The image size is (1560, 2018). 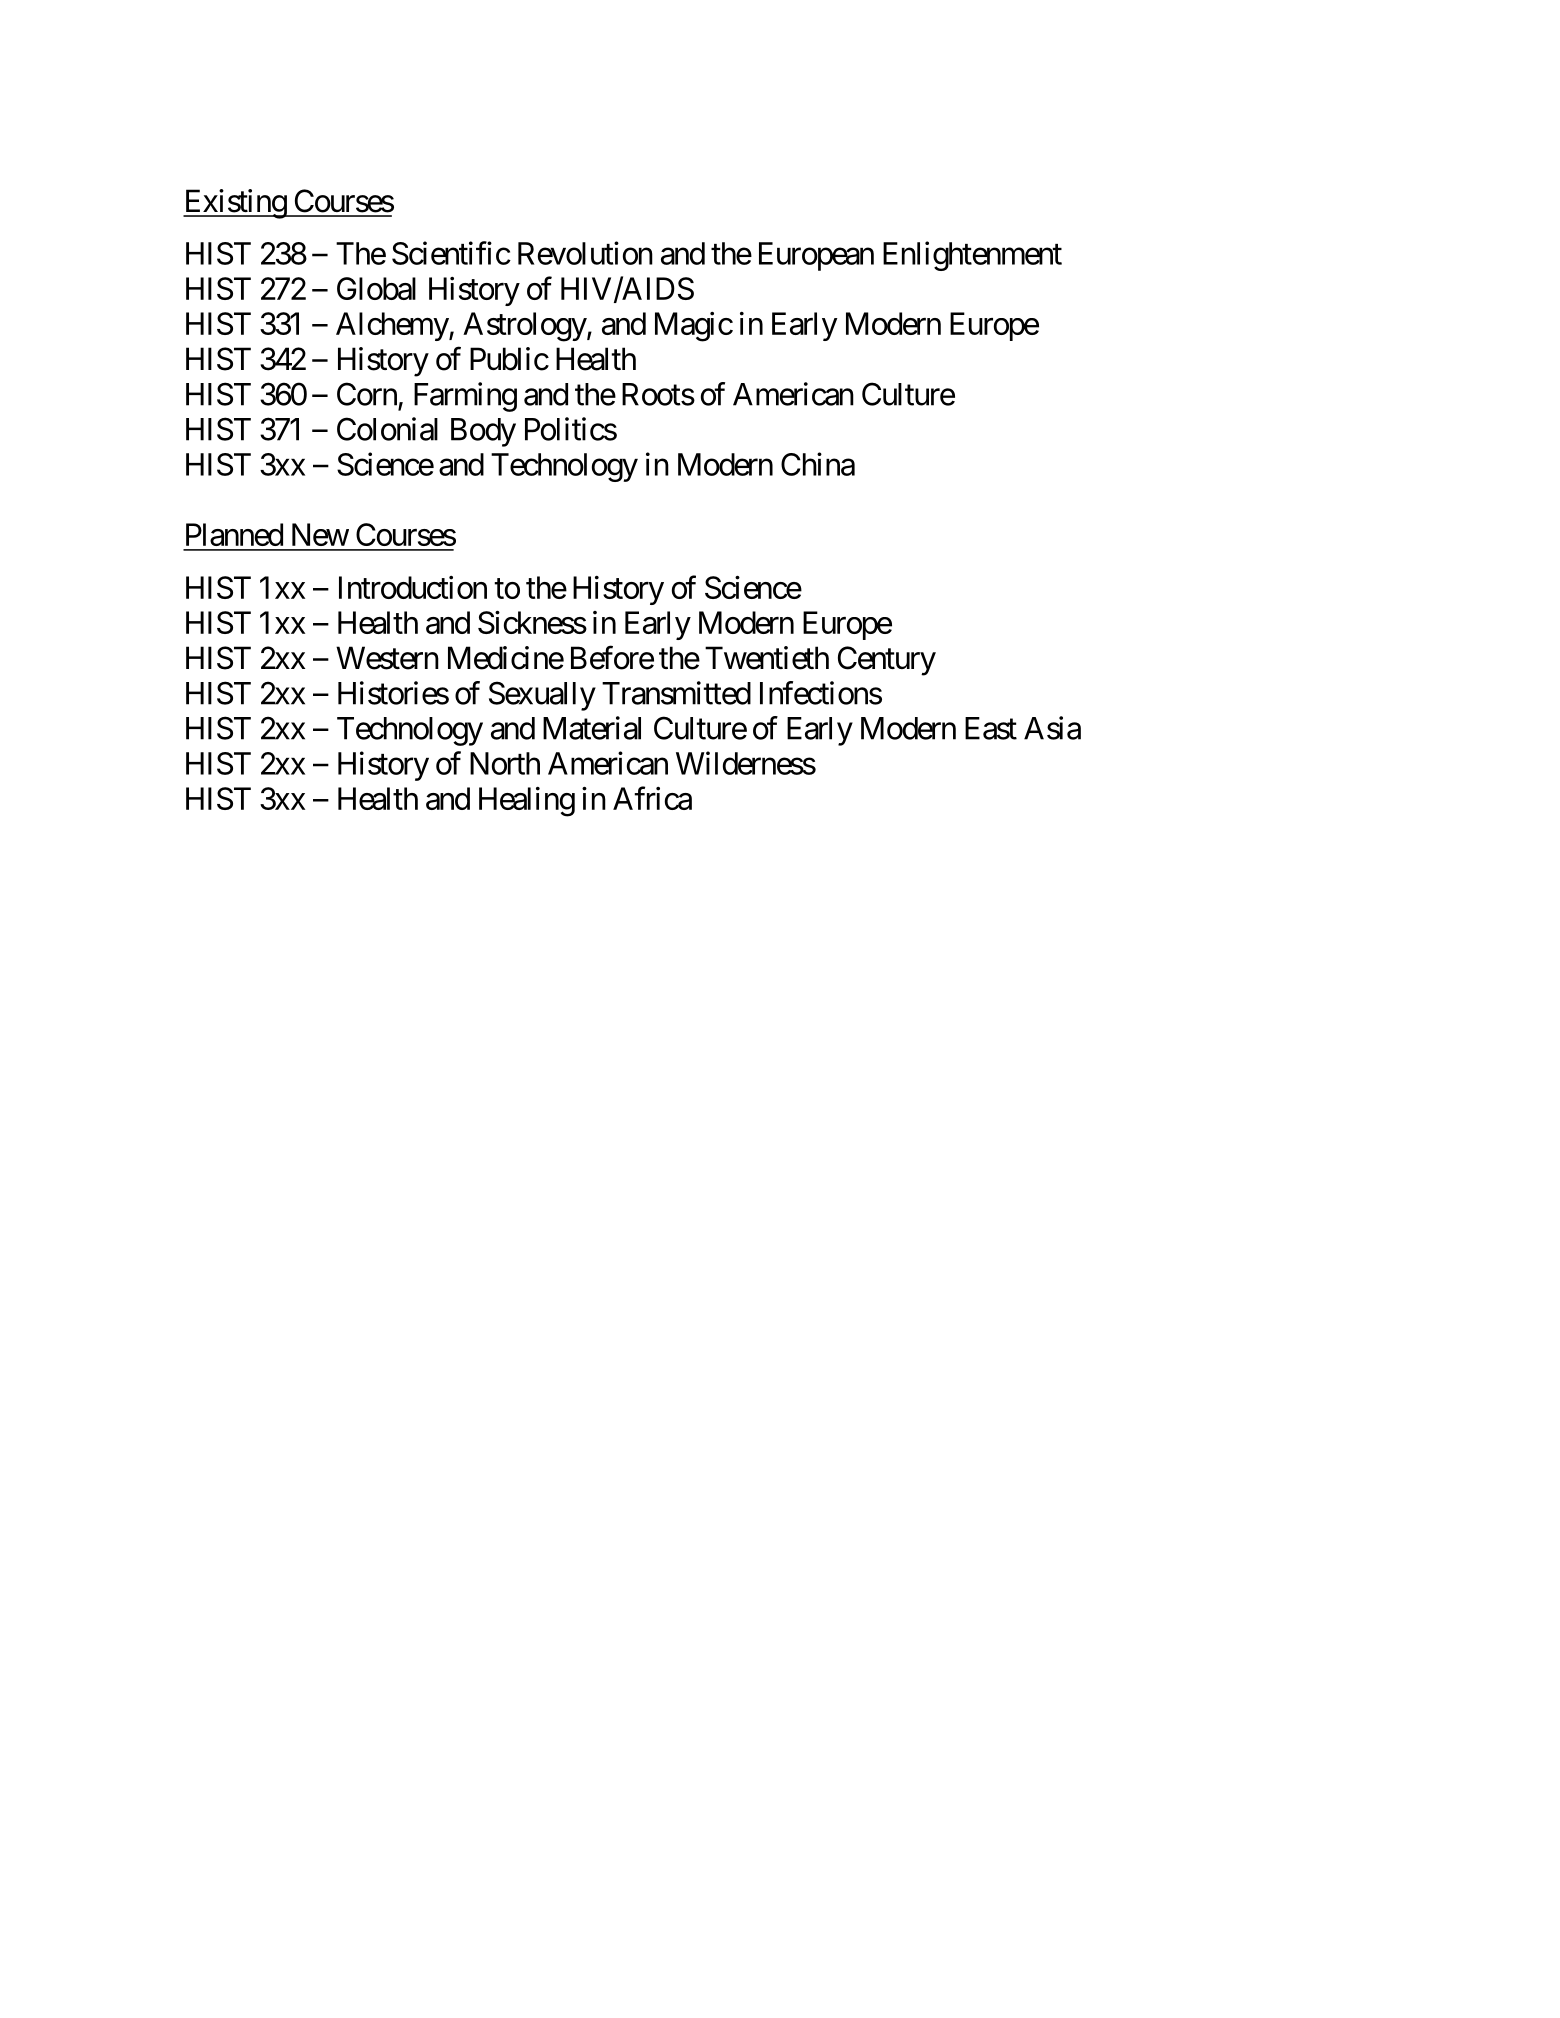 What do you see at coordinates (505, 763) in the screenshot?
I see `North` at bounding box center [505, 763].
